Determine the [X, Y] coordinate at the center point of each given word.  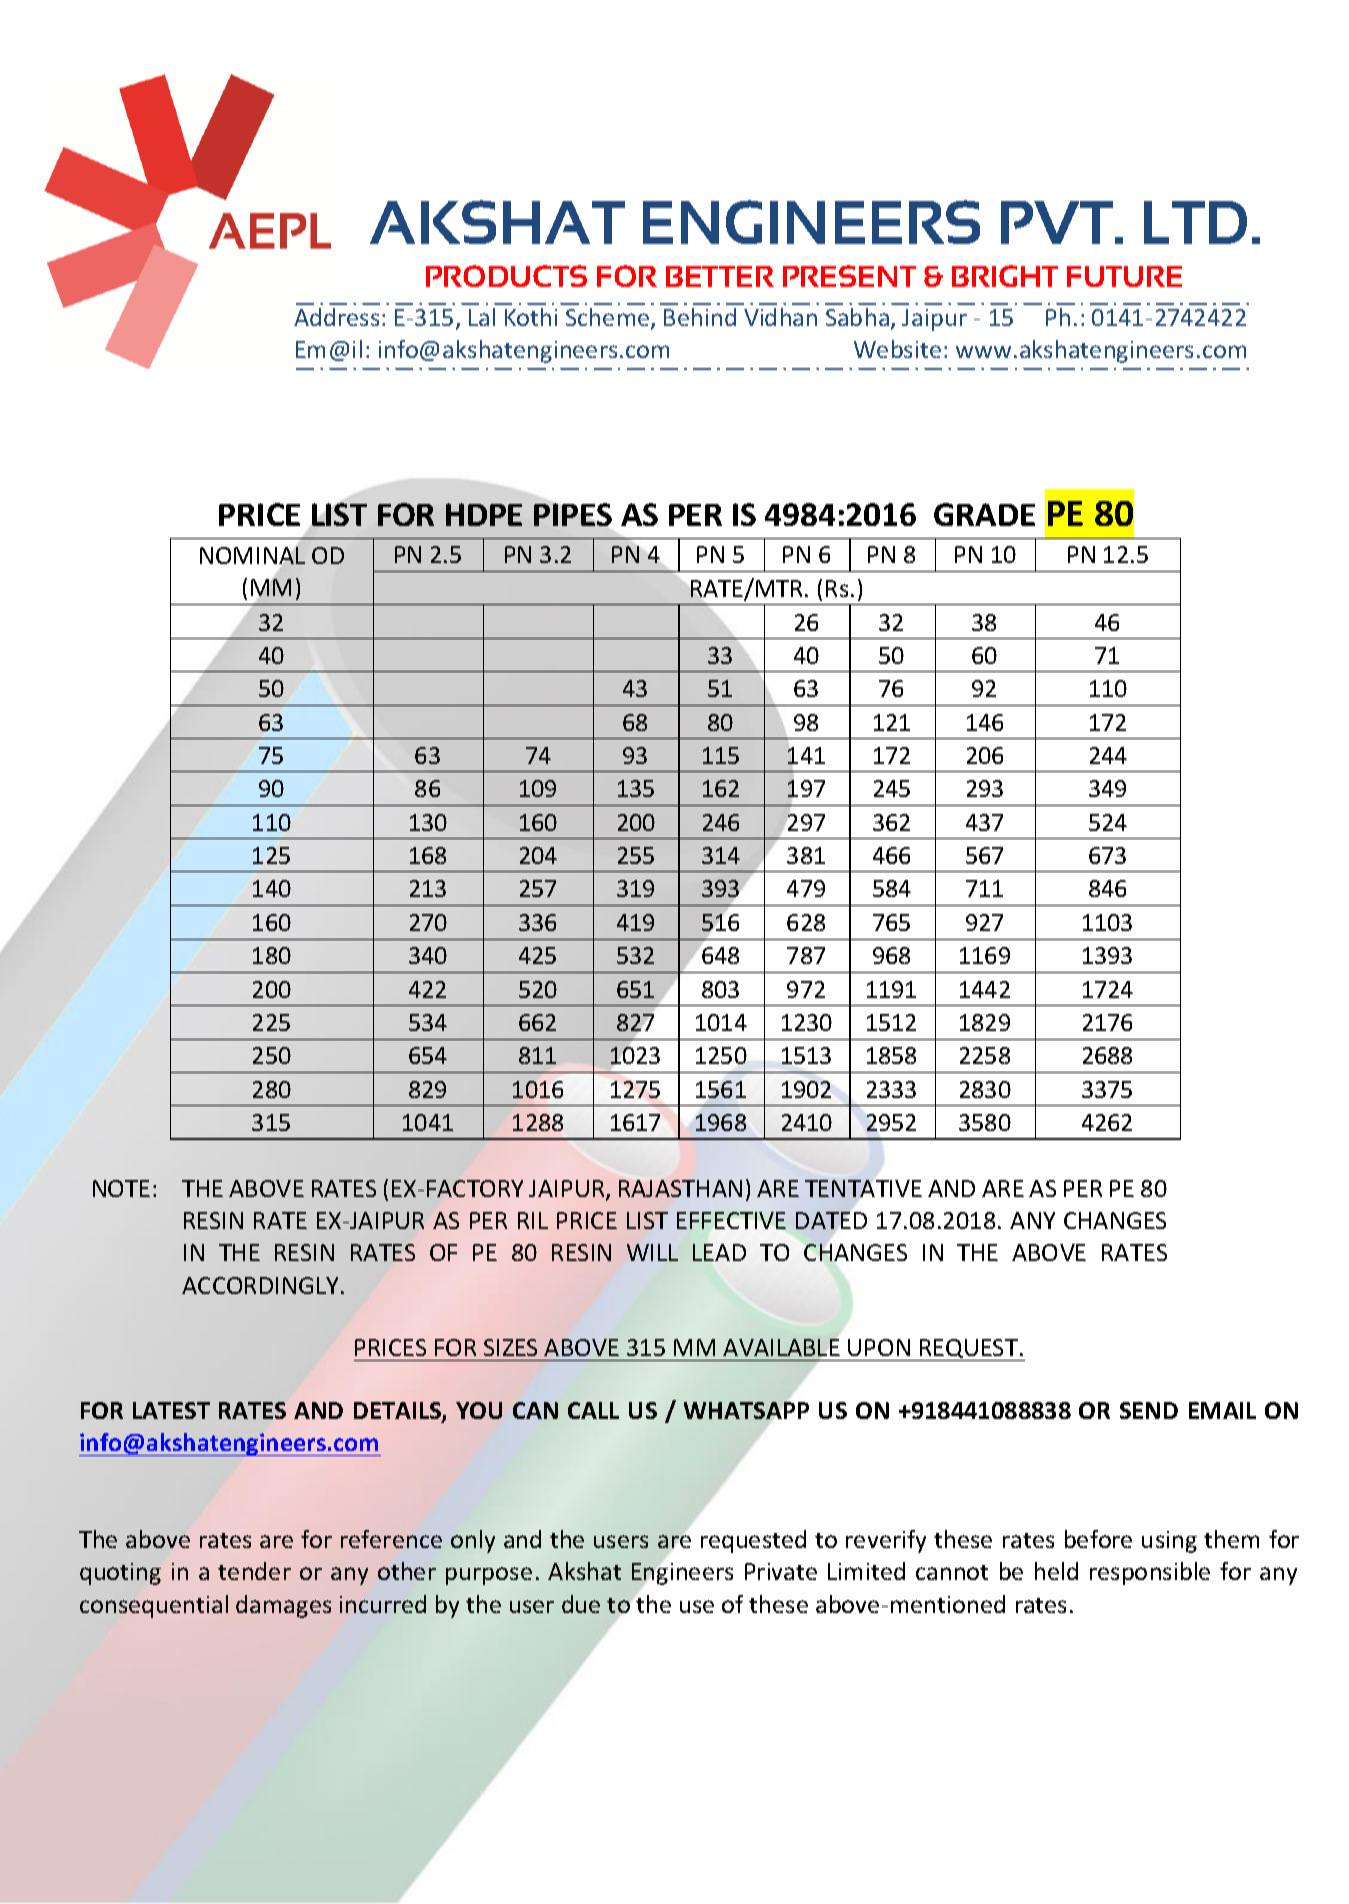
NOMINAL [253, 556]
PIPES [573, 514]
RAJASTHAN [680, 1188]
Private [781, 1571]
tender [254, 1571]
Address [336, 317]
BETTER [720, 276]
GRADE [984, 514]
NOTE [121, 1188]
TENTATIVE [863, 1188]
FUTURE [1124, 276]
